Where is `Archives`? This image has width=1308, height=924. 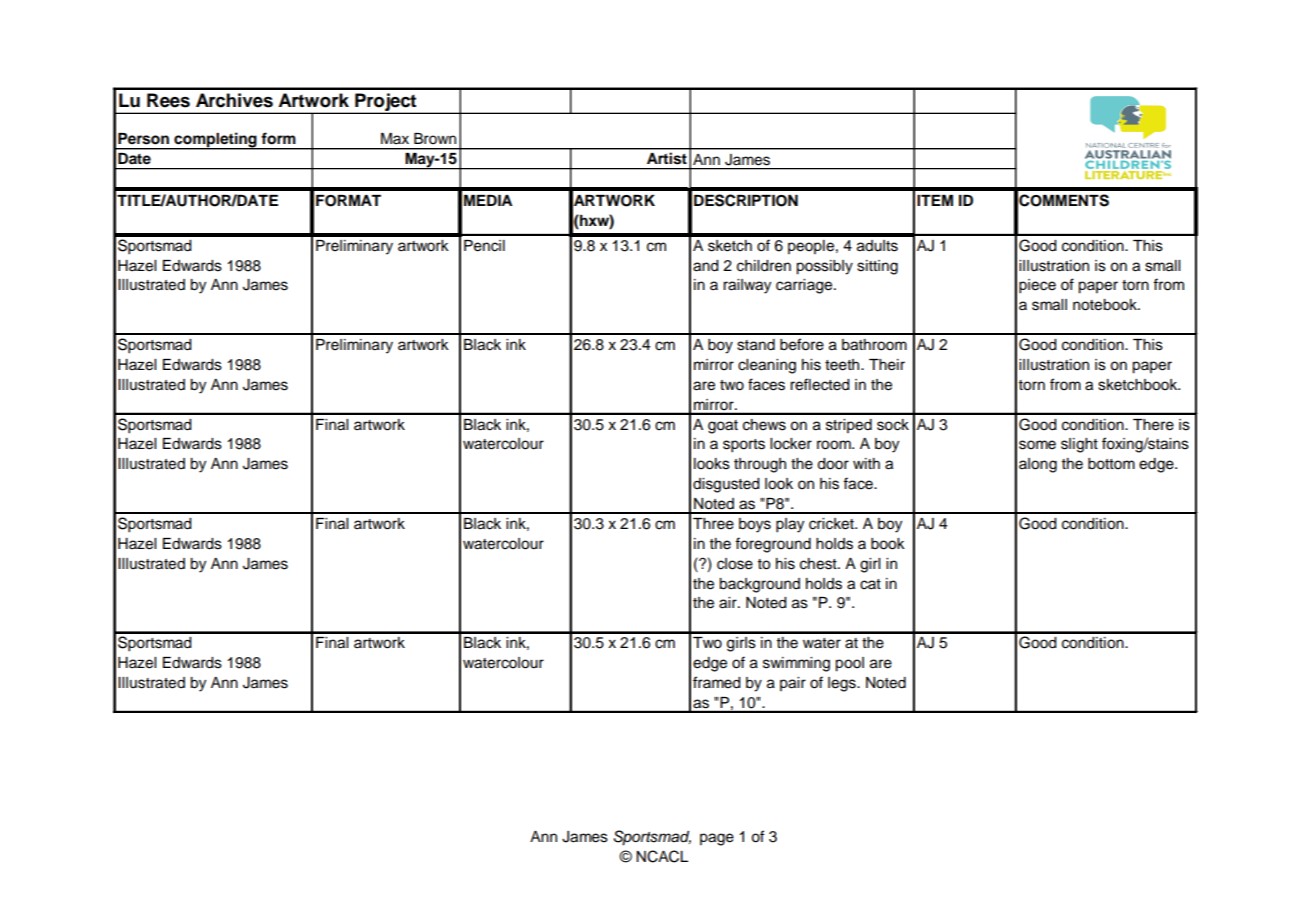 Archives is located at coordinates (234, 100).
